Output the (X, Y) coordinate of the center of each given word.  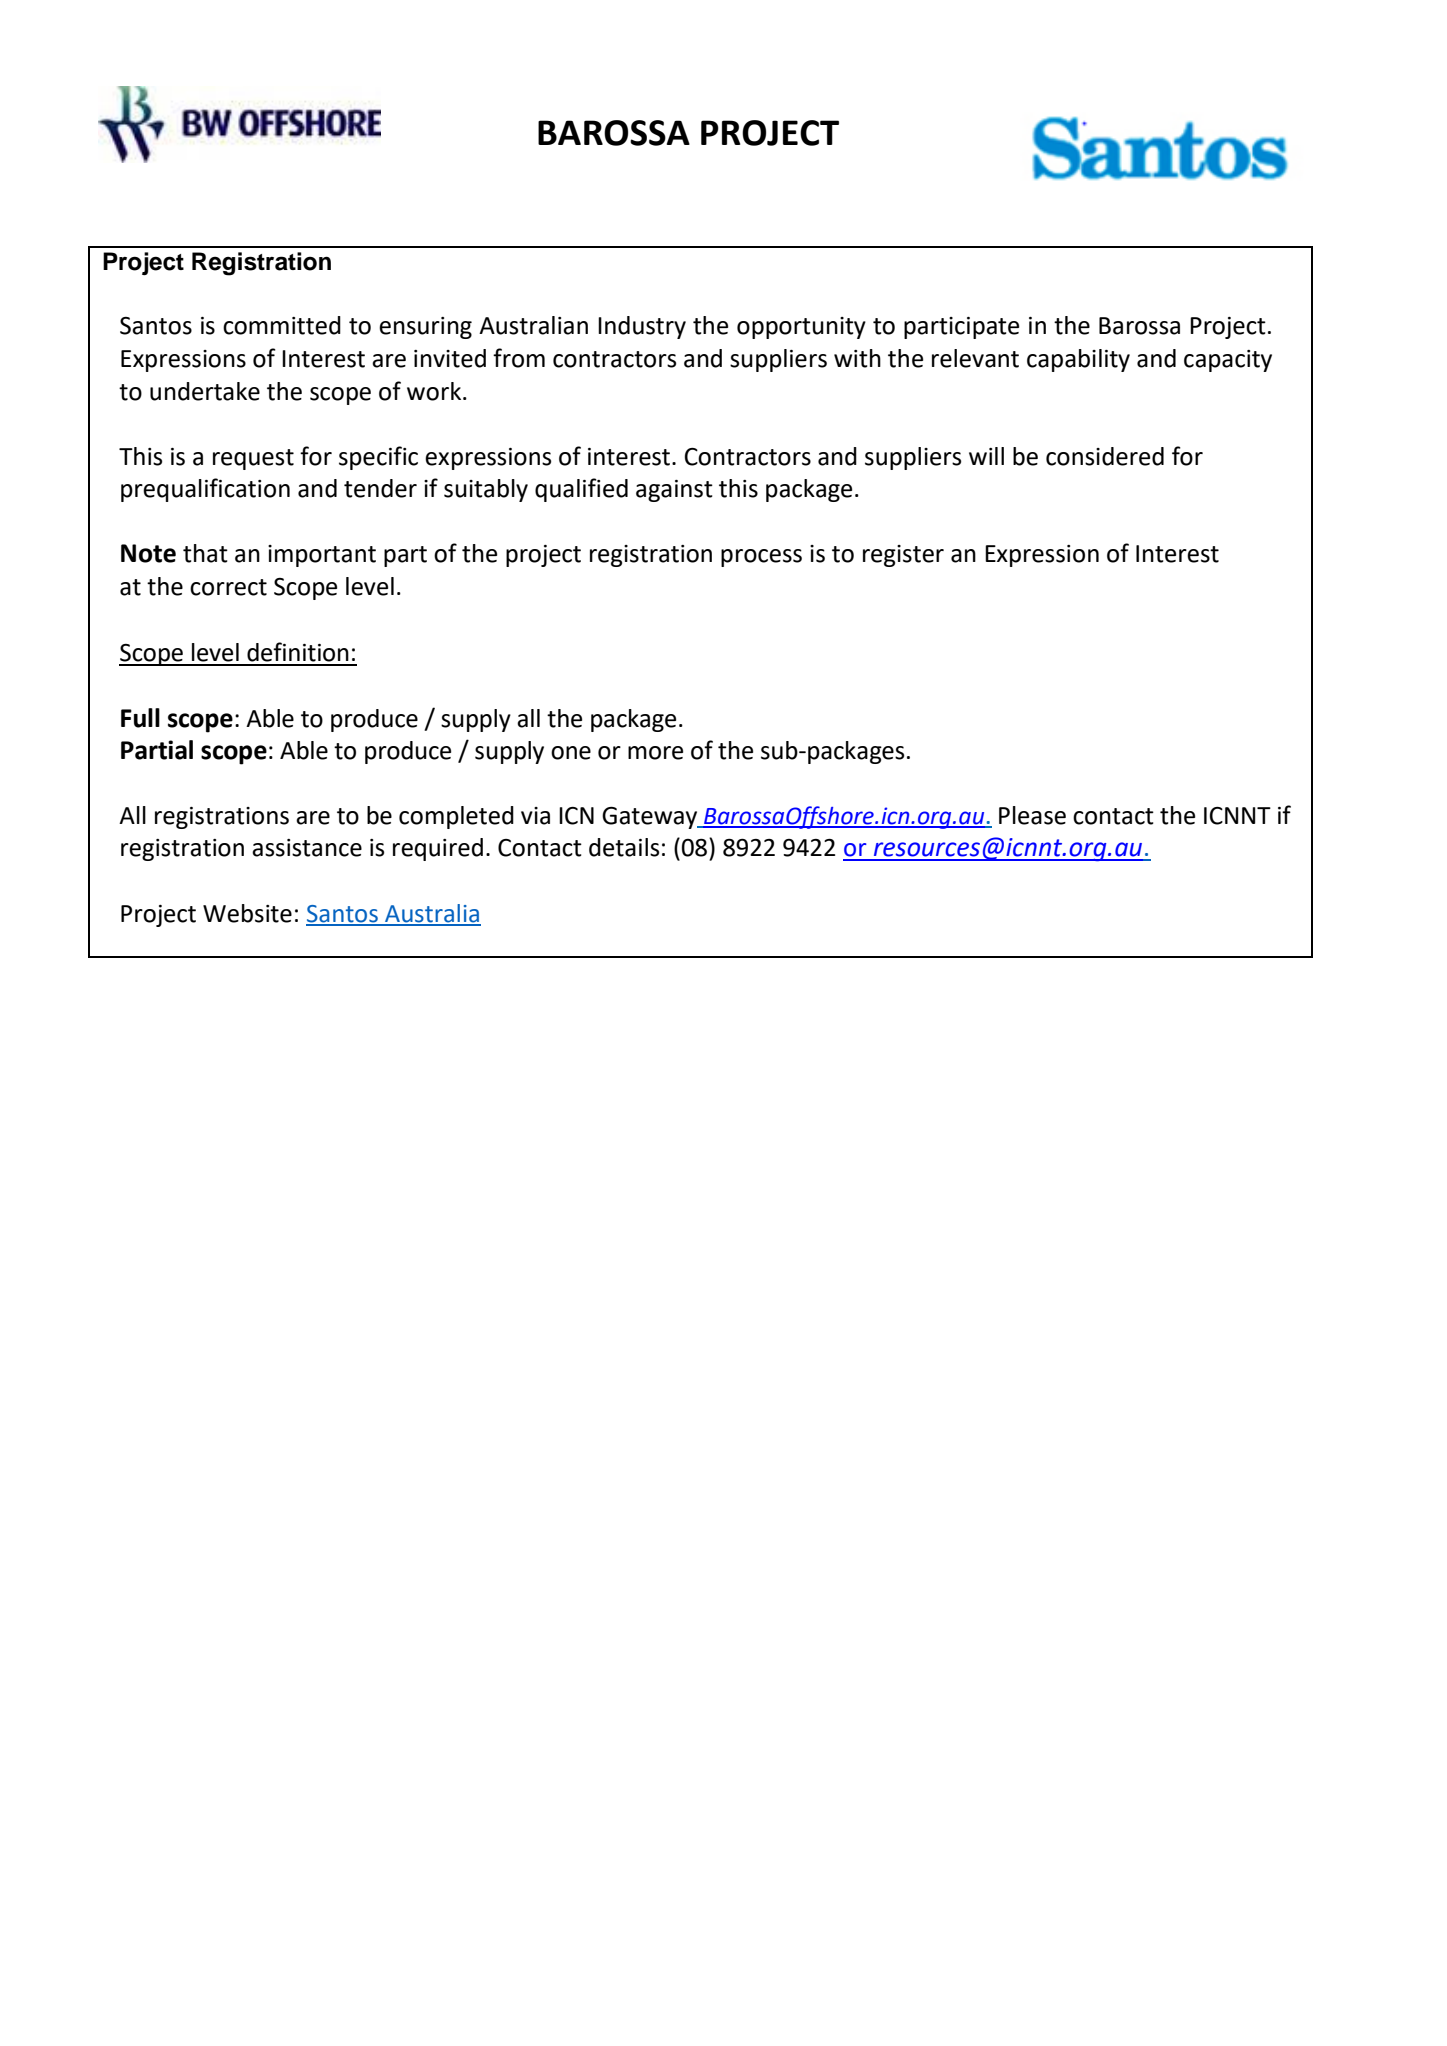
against (674, 491)
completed (456, 817)
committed (282, 325)
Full (140, 718)
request (253, 459)
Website (247, 913)
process (761, 558)
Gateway (651, 818)
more (655, 753)
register (903, 556)
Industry (642, 327)
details (624, 847)
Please (1032, 815)
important (322, 556)
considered (1105, 456)
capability (1078, 360)
